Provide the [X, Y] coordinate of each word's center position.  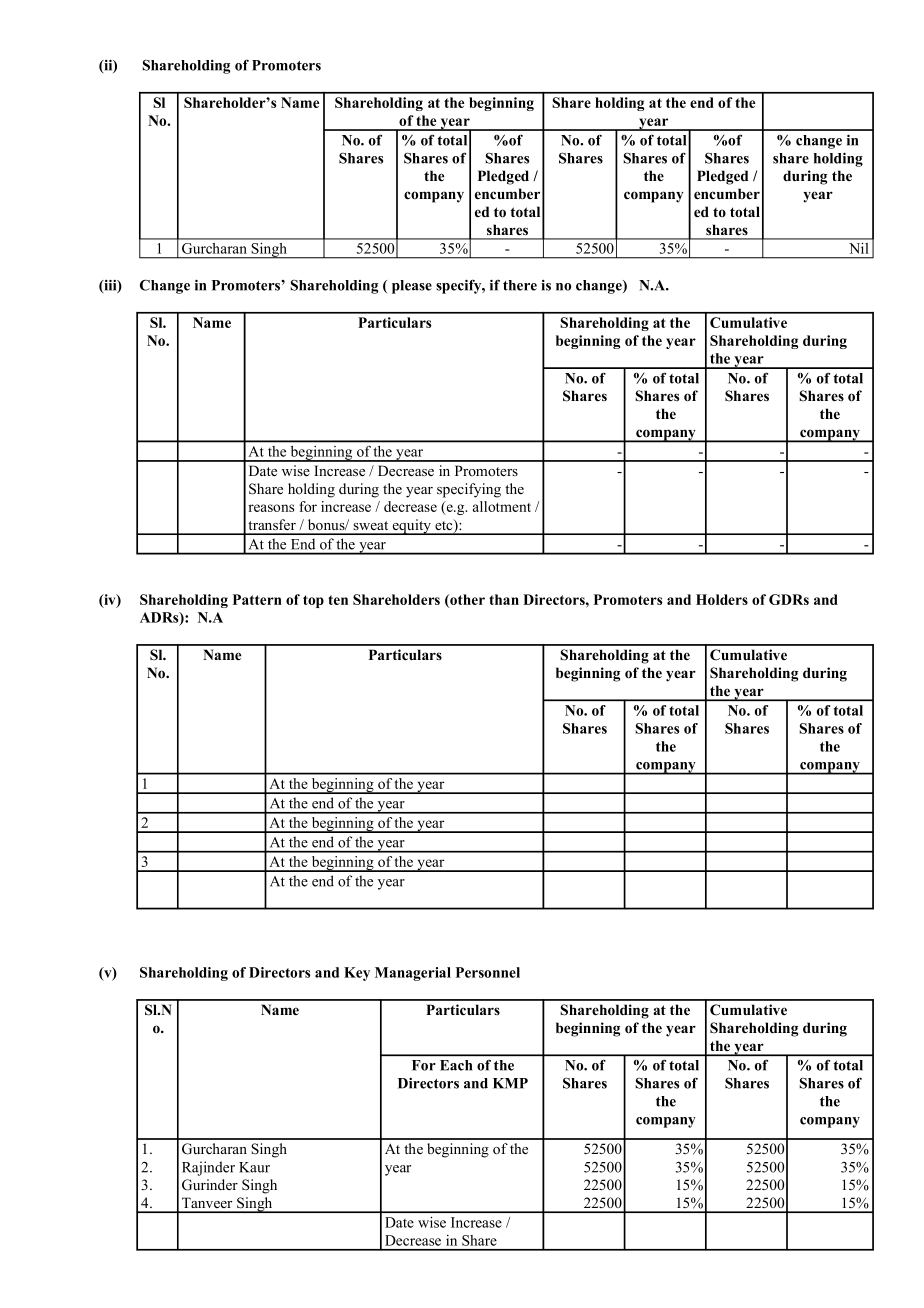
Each [456, 1065]
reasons [271, 508]
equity [412, 527]
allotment [502, 506]
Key [357, 974]
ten [338, 600]
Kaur [254, 1167]
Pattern [257, 599]
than [504, 599]
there [520, 285]
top [313, 601]
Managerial [413, 974]
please [412, 287]
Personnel [488, 972]
